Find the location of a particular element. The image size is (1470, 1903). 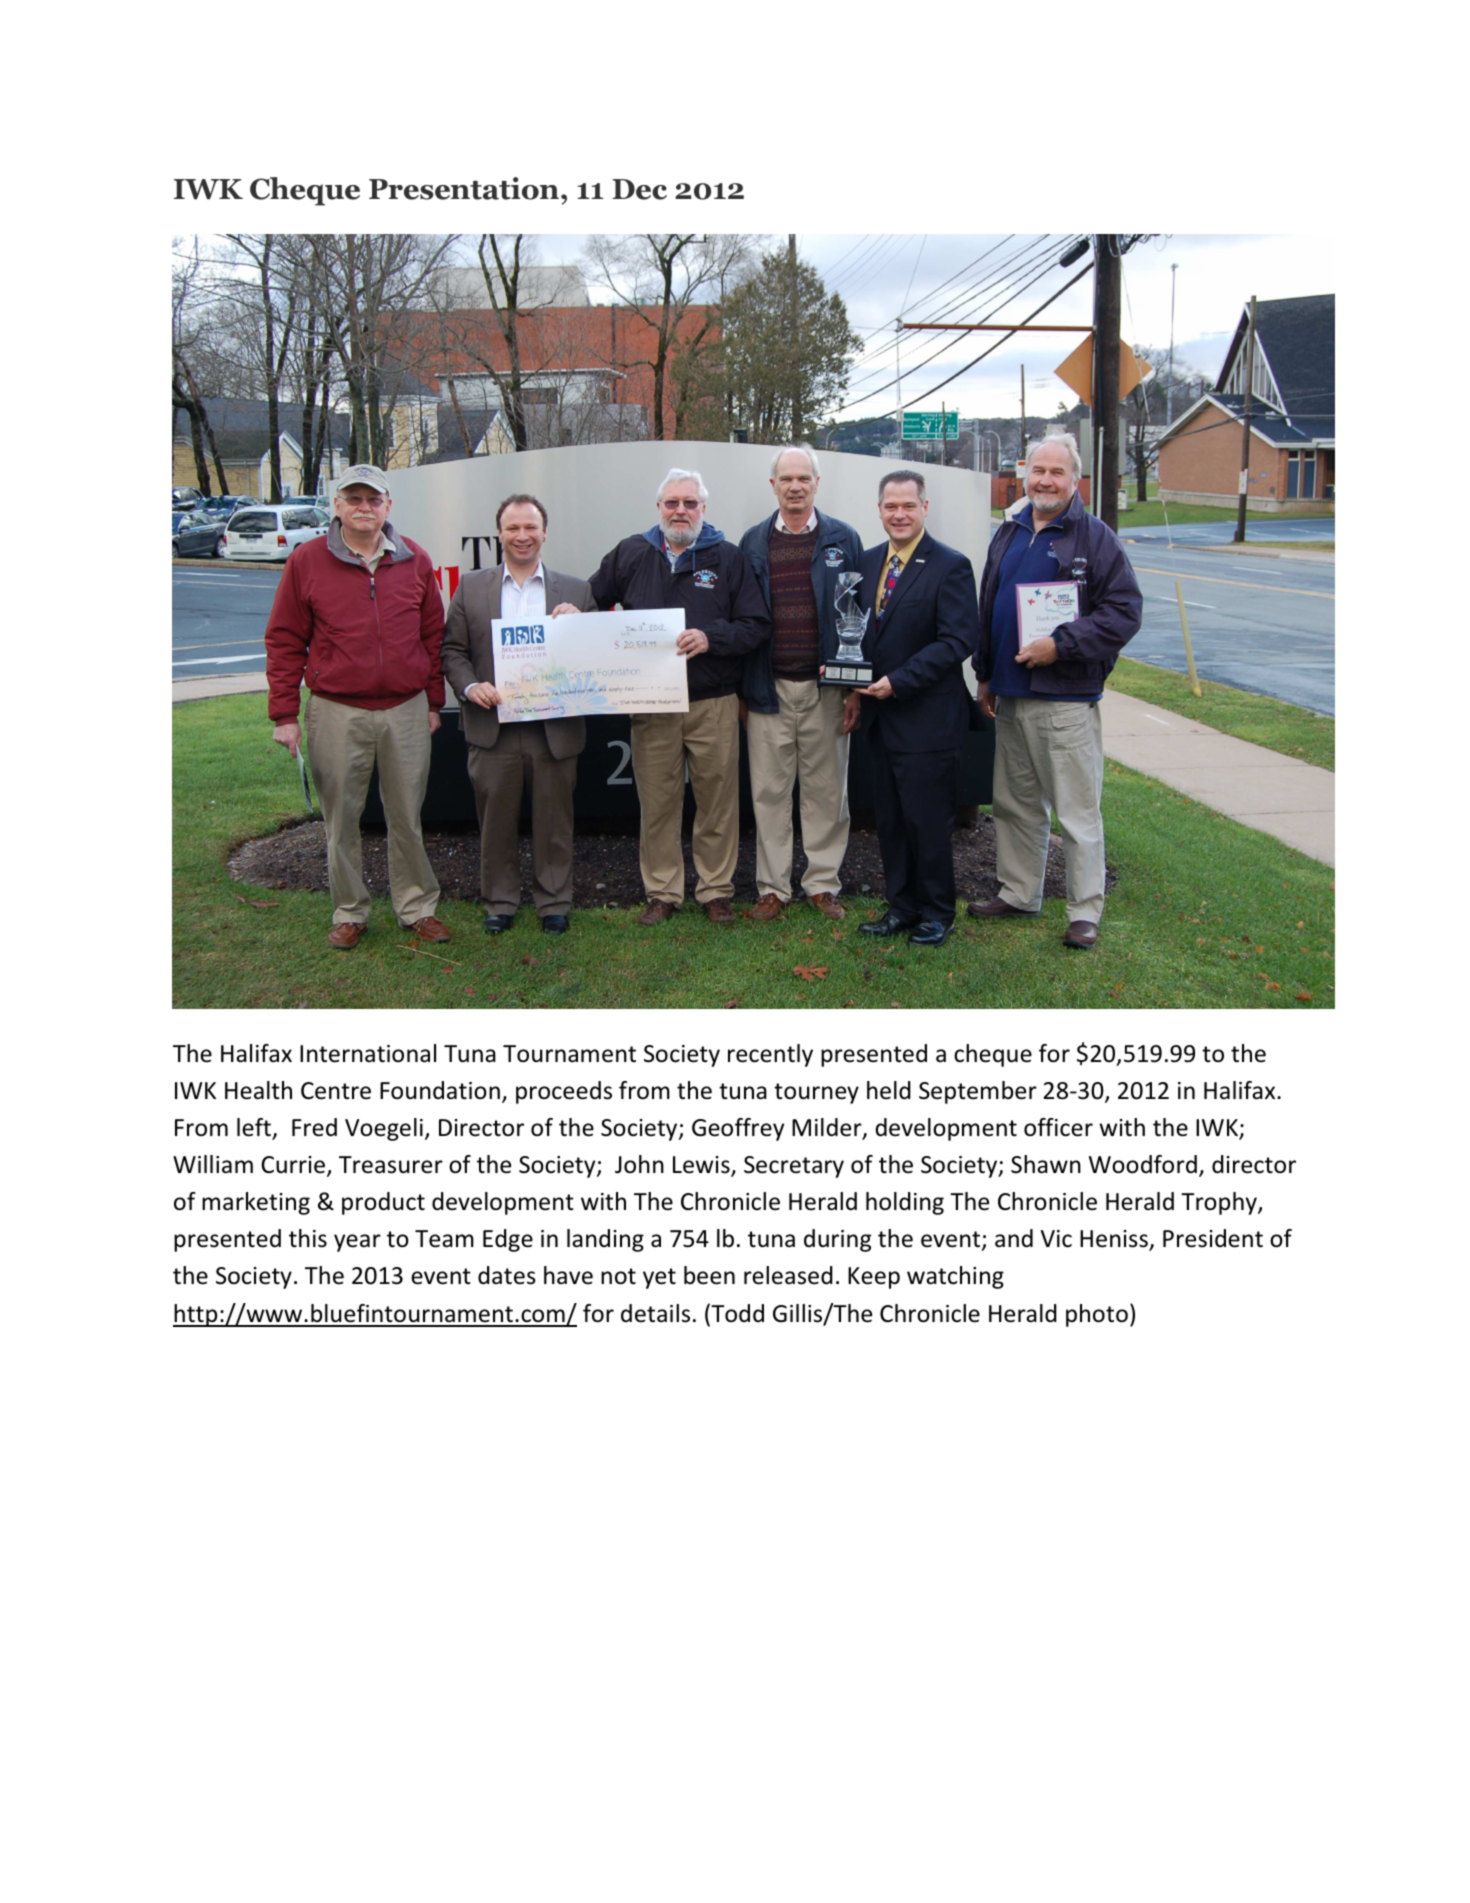

tourney is located at coordinates (816, 1093).
